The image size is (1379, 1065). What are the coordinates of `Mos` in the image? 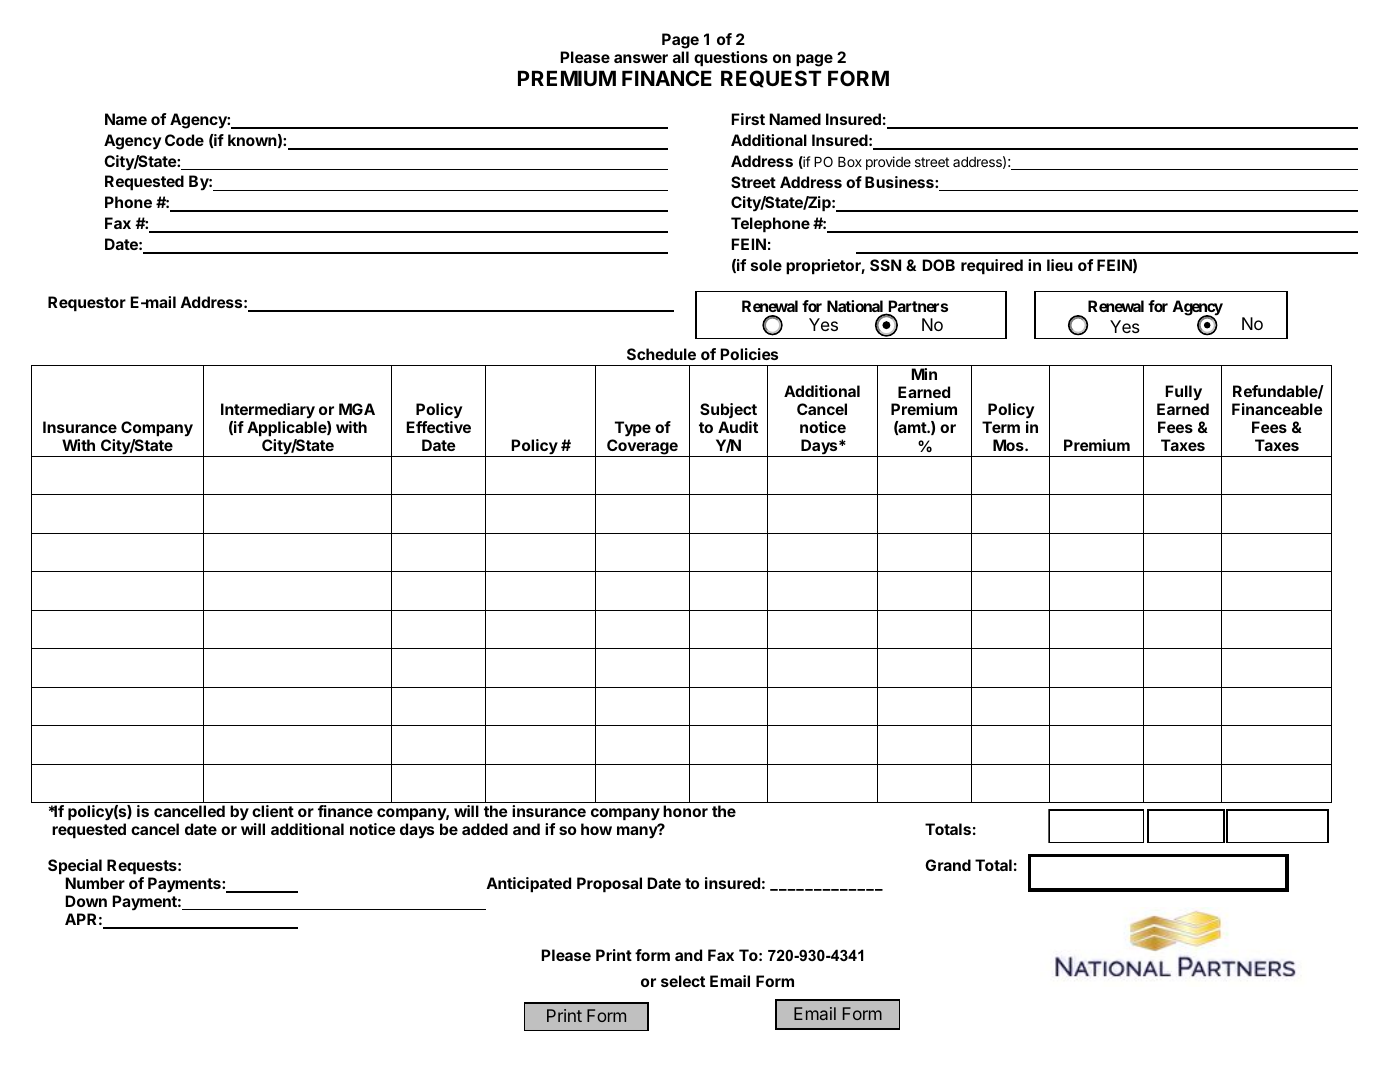 It's located at (1009, 445).
